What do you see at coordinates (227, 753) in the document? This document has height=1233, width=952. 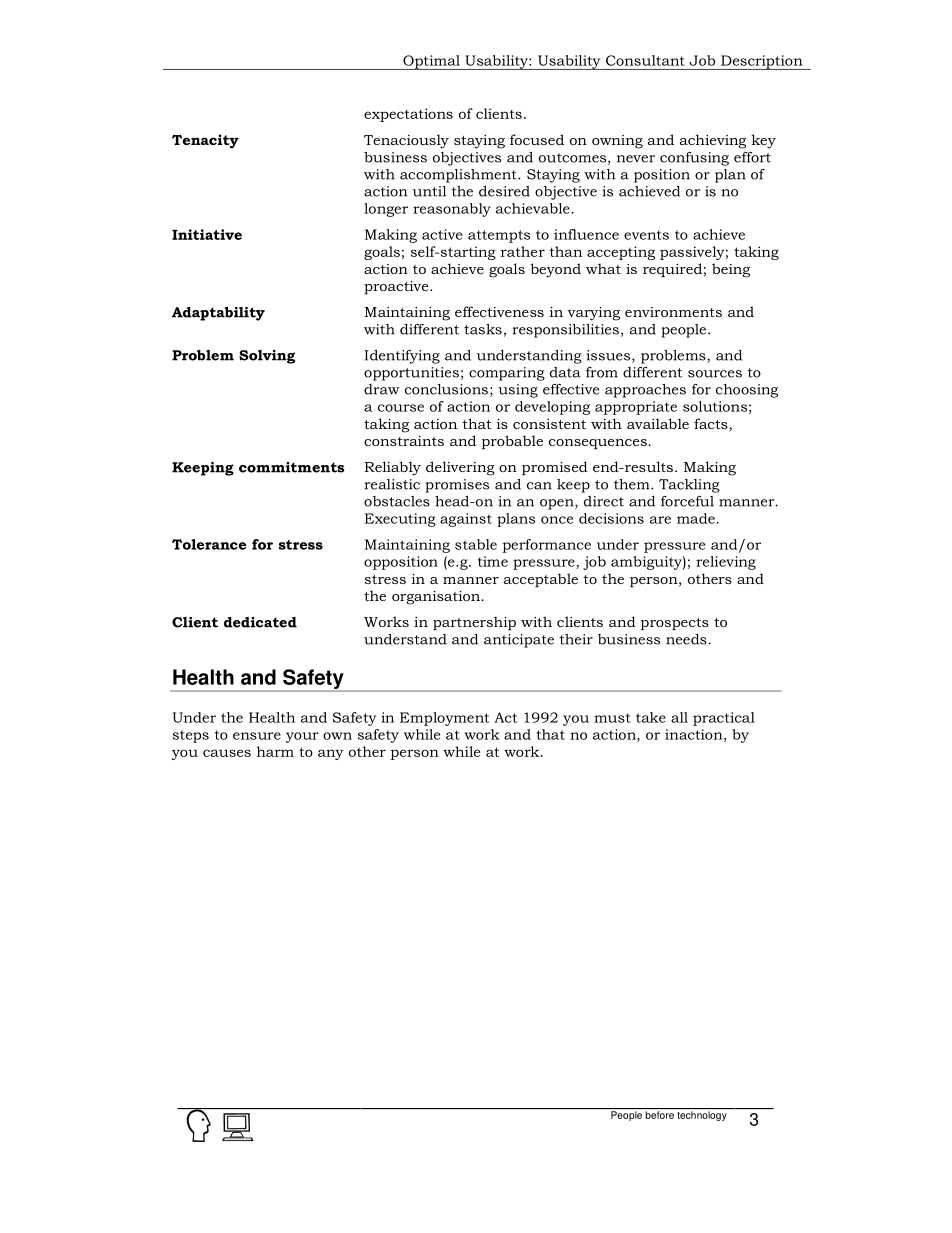 I see `causes` at bounding box center [227, 753].
